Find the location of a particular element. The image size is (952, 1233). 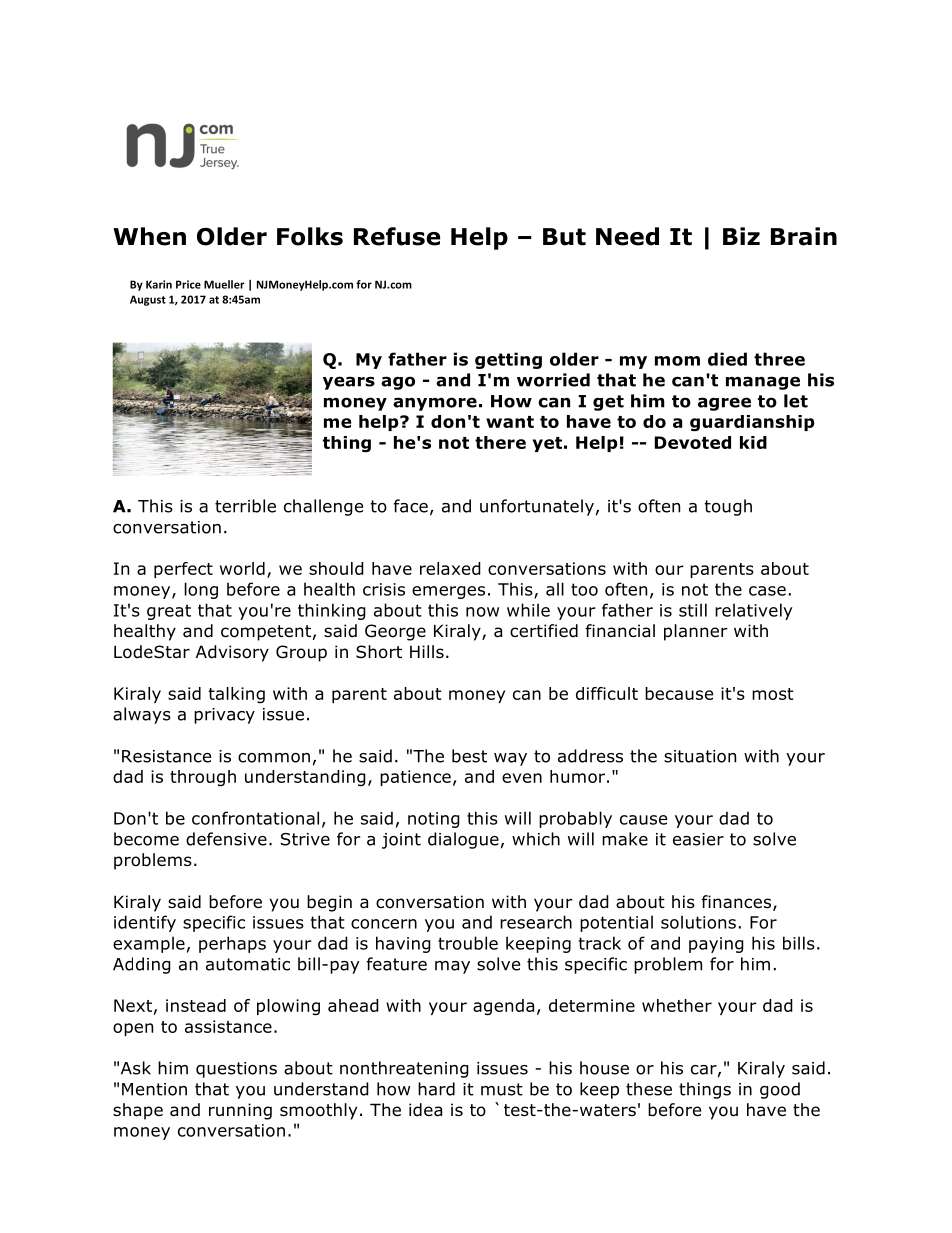

Biz is located at coordinates (741, 236).
